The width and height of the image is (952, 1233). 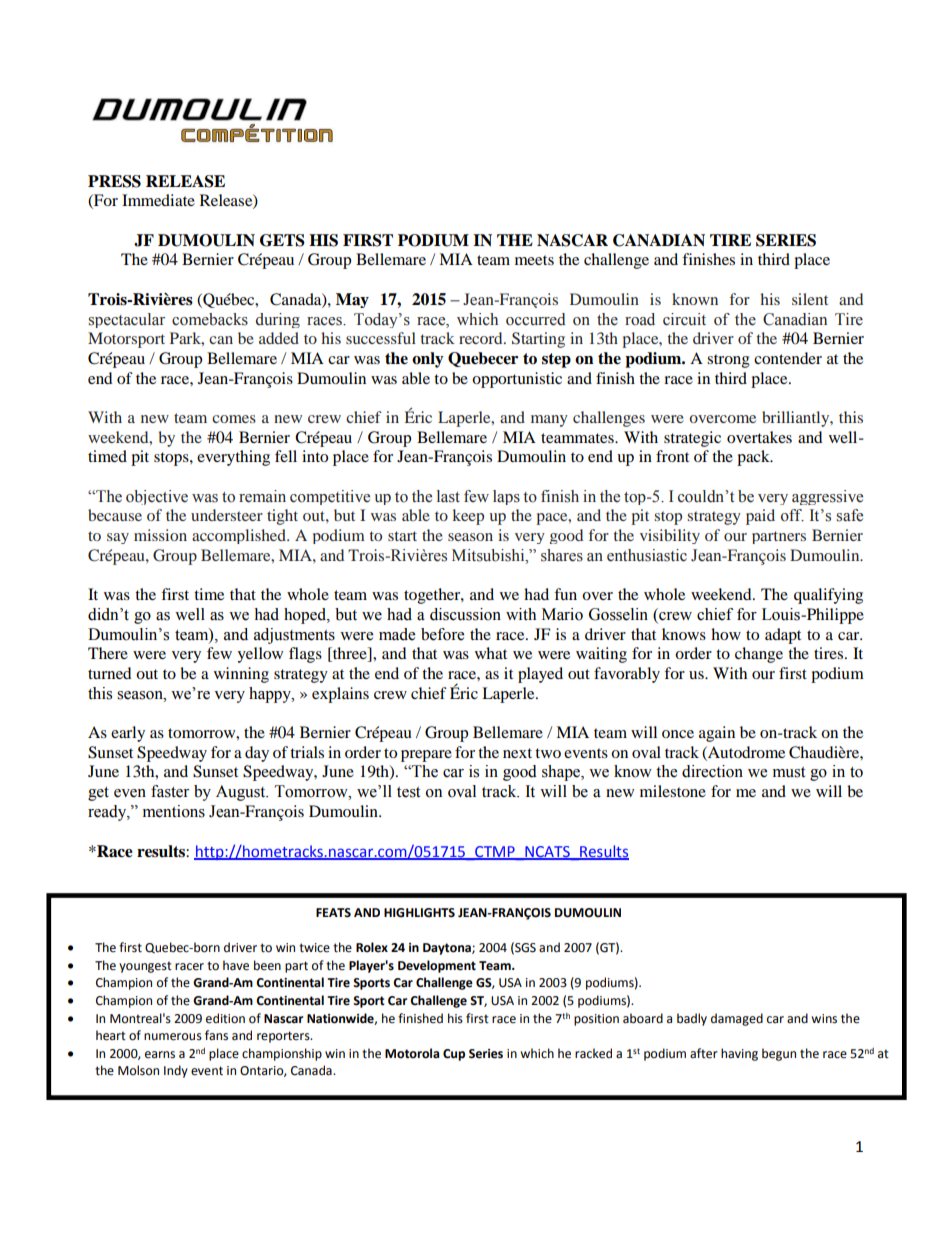 I want to click on discussion, so click(x=465, y=614).
